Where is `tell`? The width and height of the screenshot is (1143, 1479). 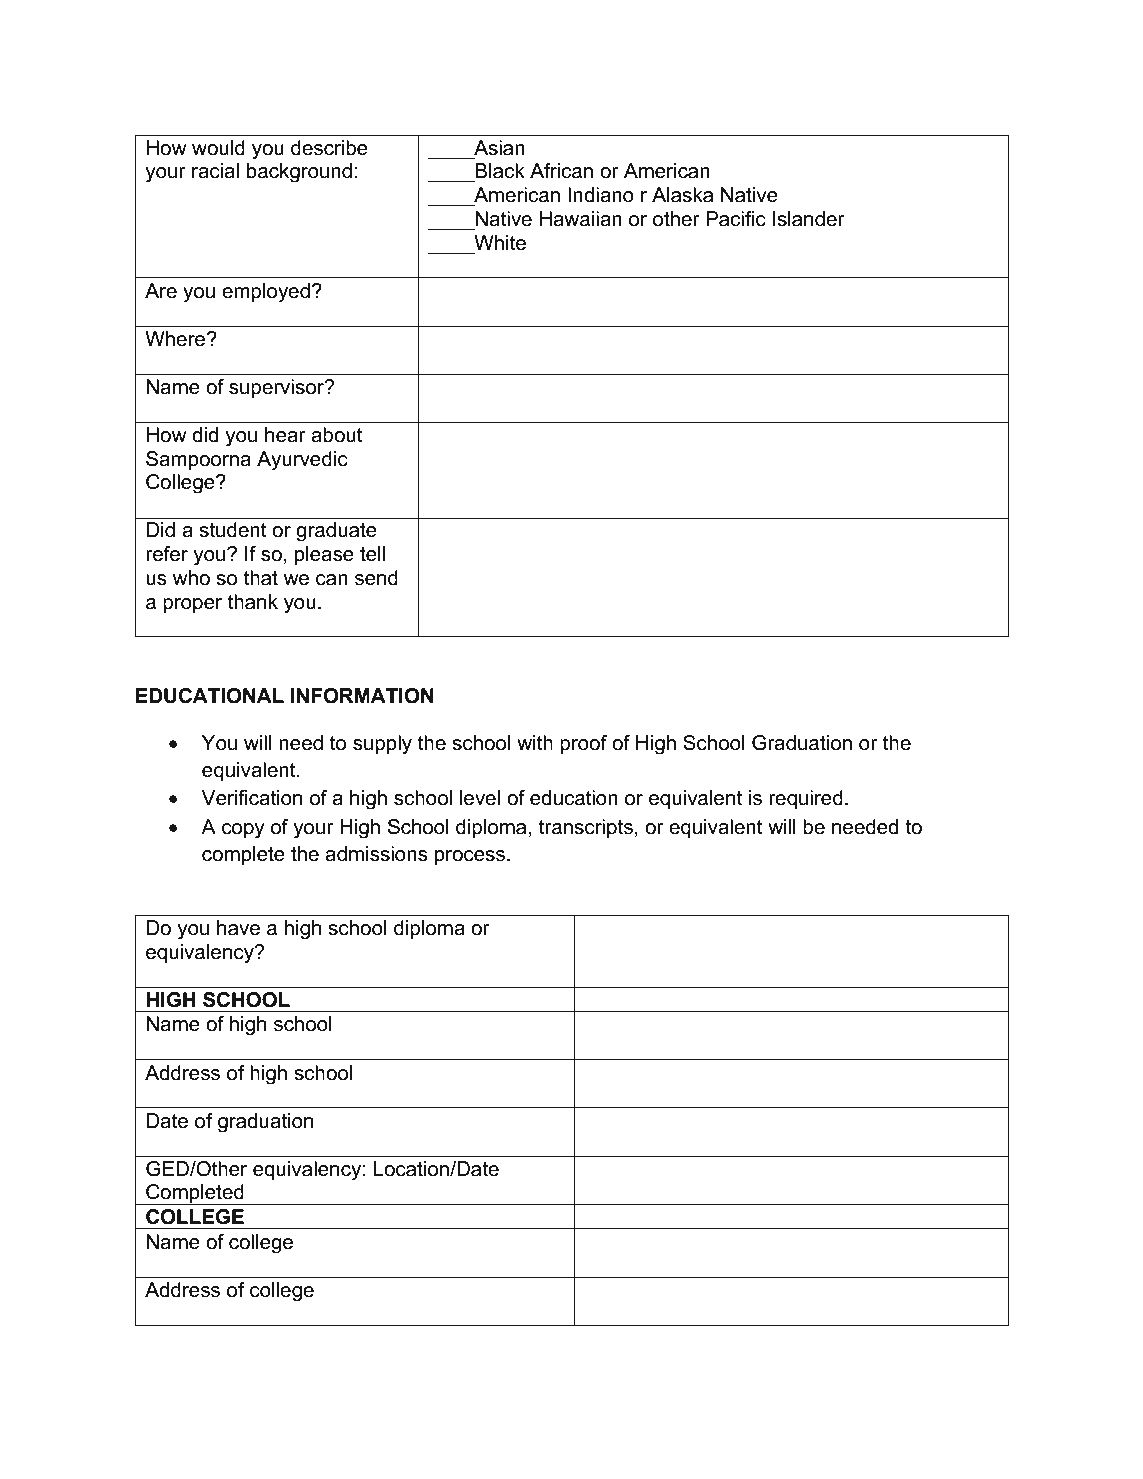 tell is located at coordinates (372, 554).
